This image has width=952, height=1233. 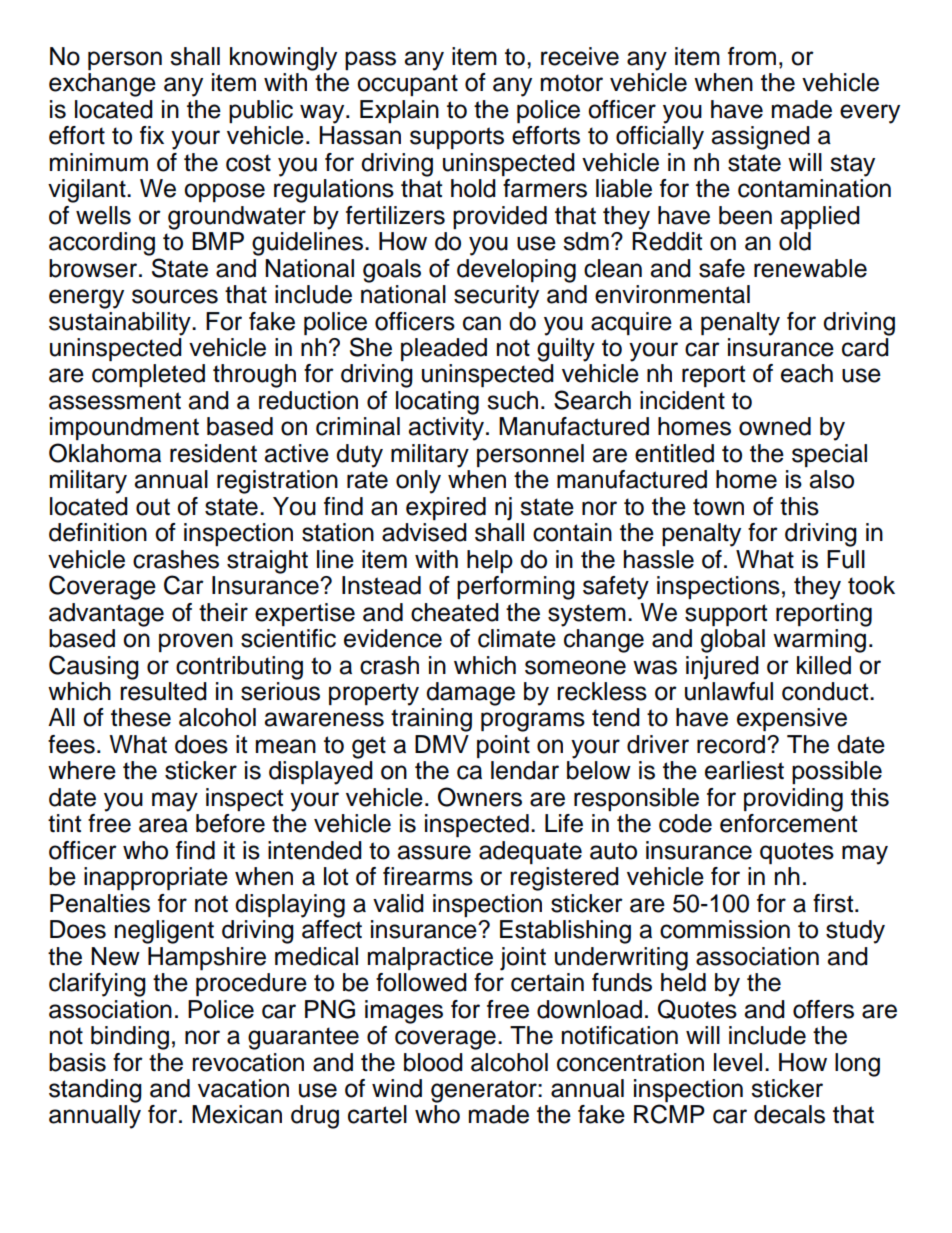 I want to click on advantage, so click(x=106, y=615).
